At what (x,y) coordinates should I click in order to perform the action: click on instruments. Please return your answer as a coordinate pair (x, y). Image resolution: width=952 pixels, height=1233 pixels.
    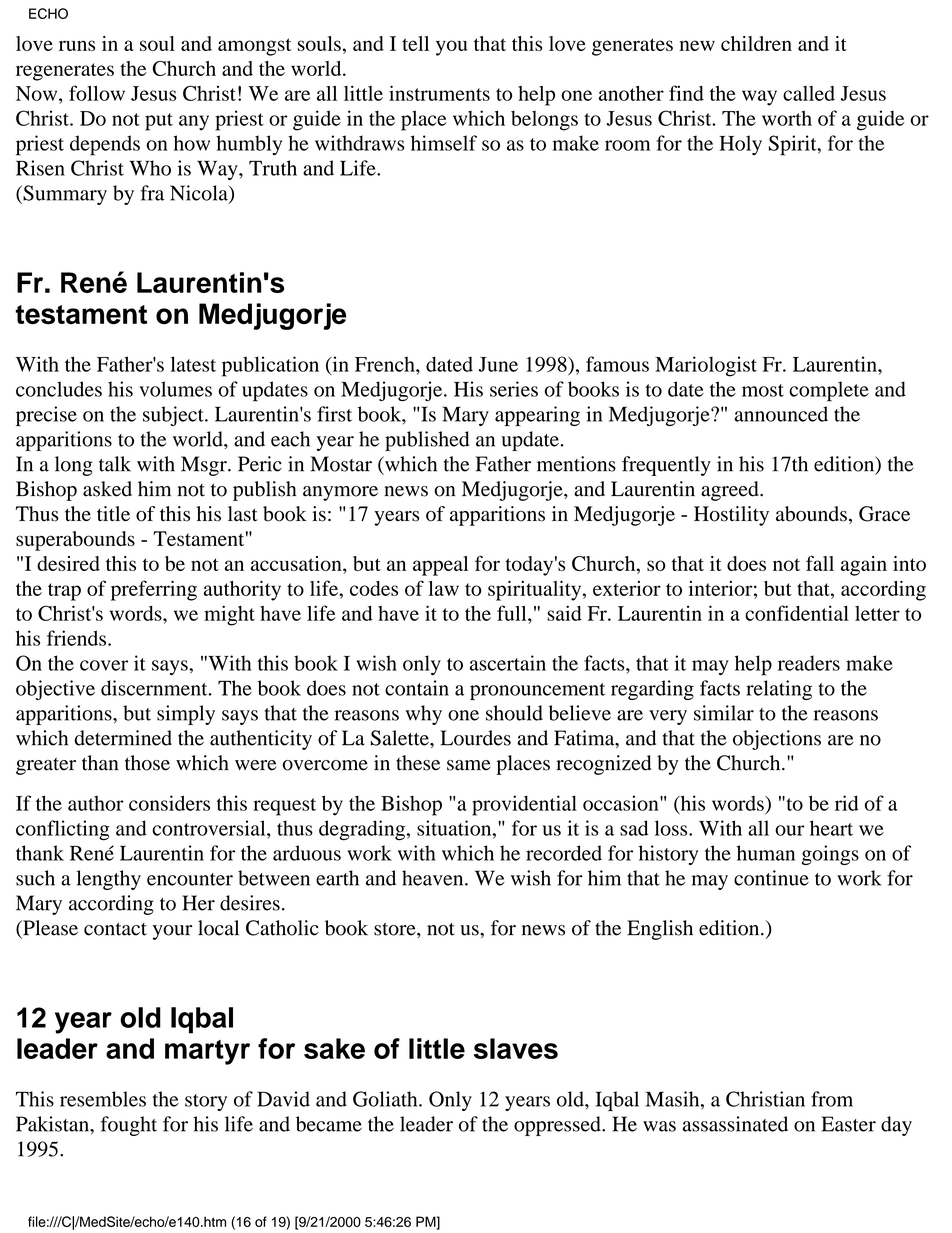
    Looking at the image, I should click on (439, 93).
